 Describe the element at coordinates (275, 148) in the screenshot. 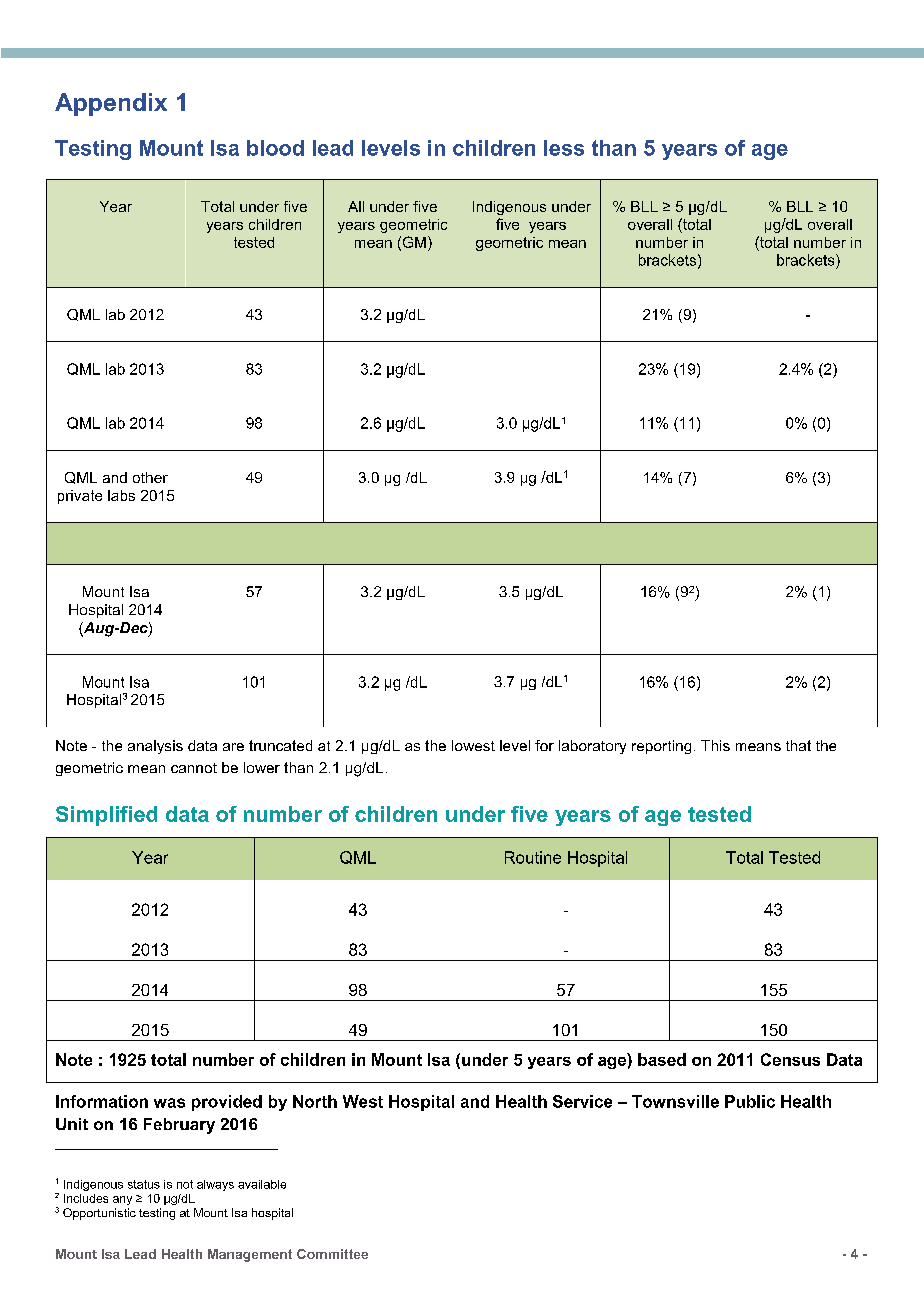

I see `blood` at that location.
